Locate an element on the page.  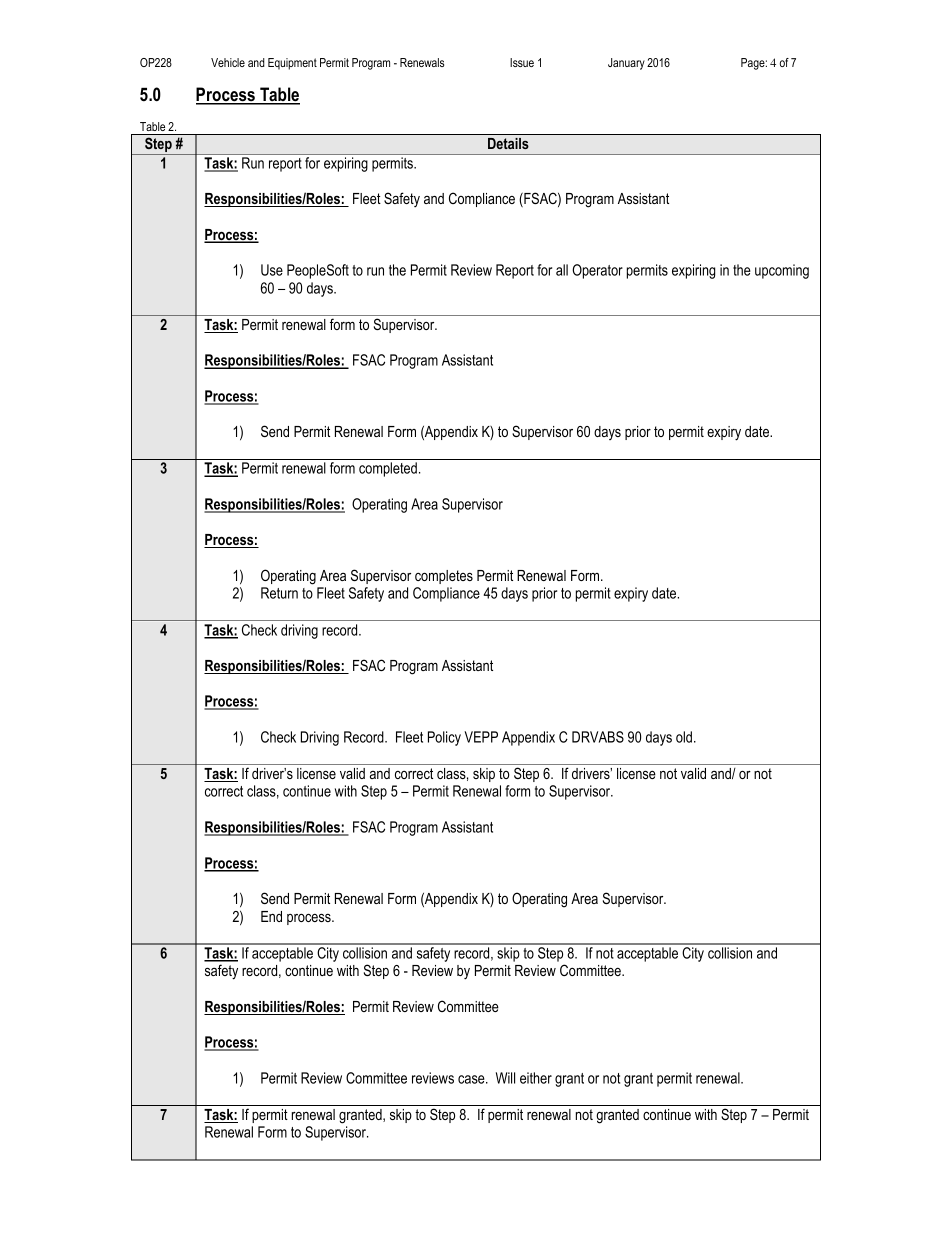
completes is located at coordinates (444, 577).
